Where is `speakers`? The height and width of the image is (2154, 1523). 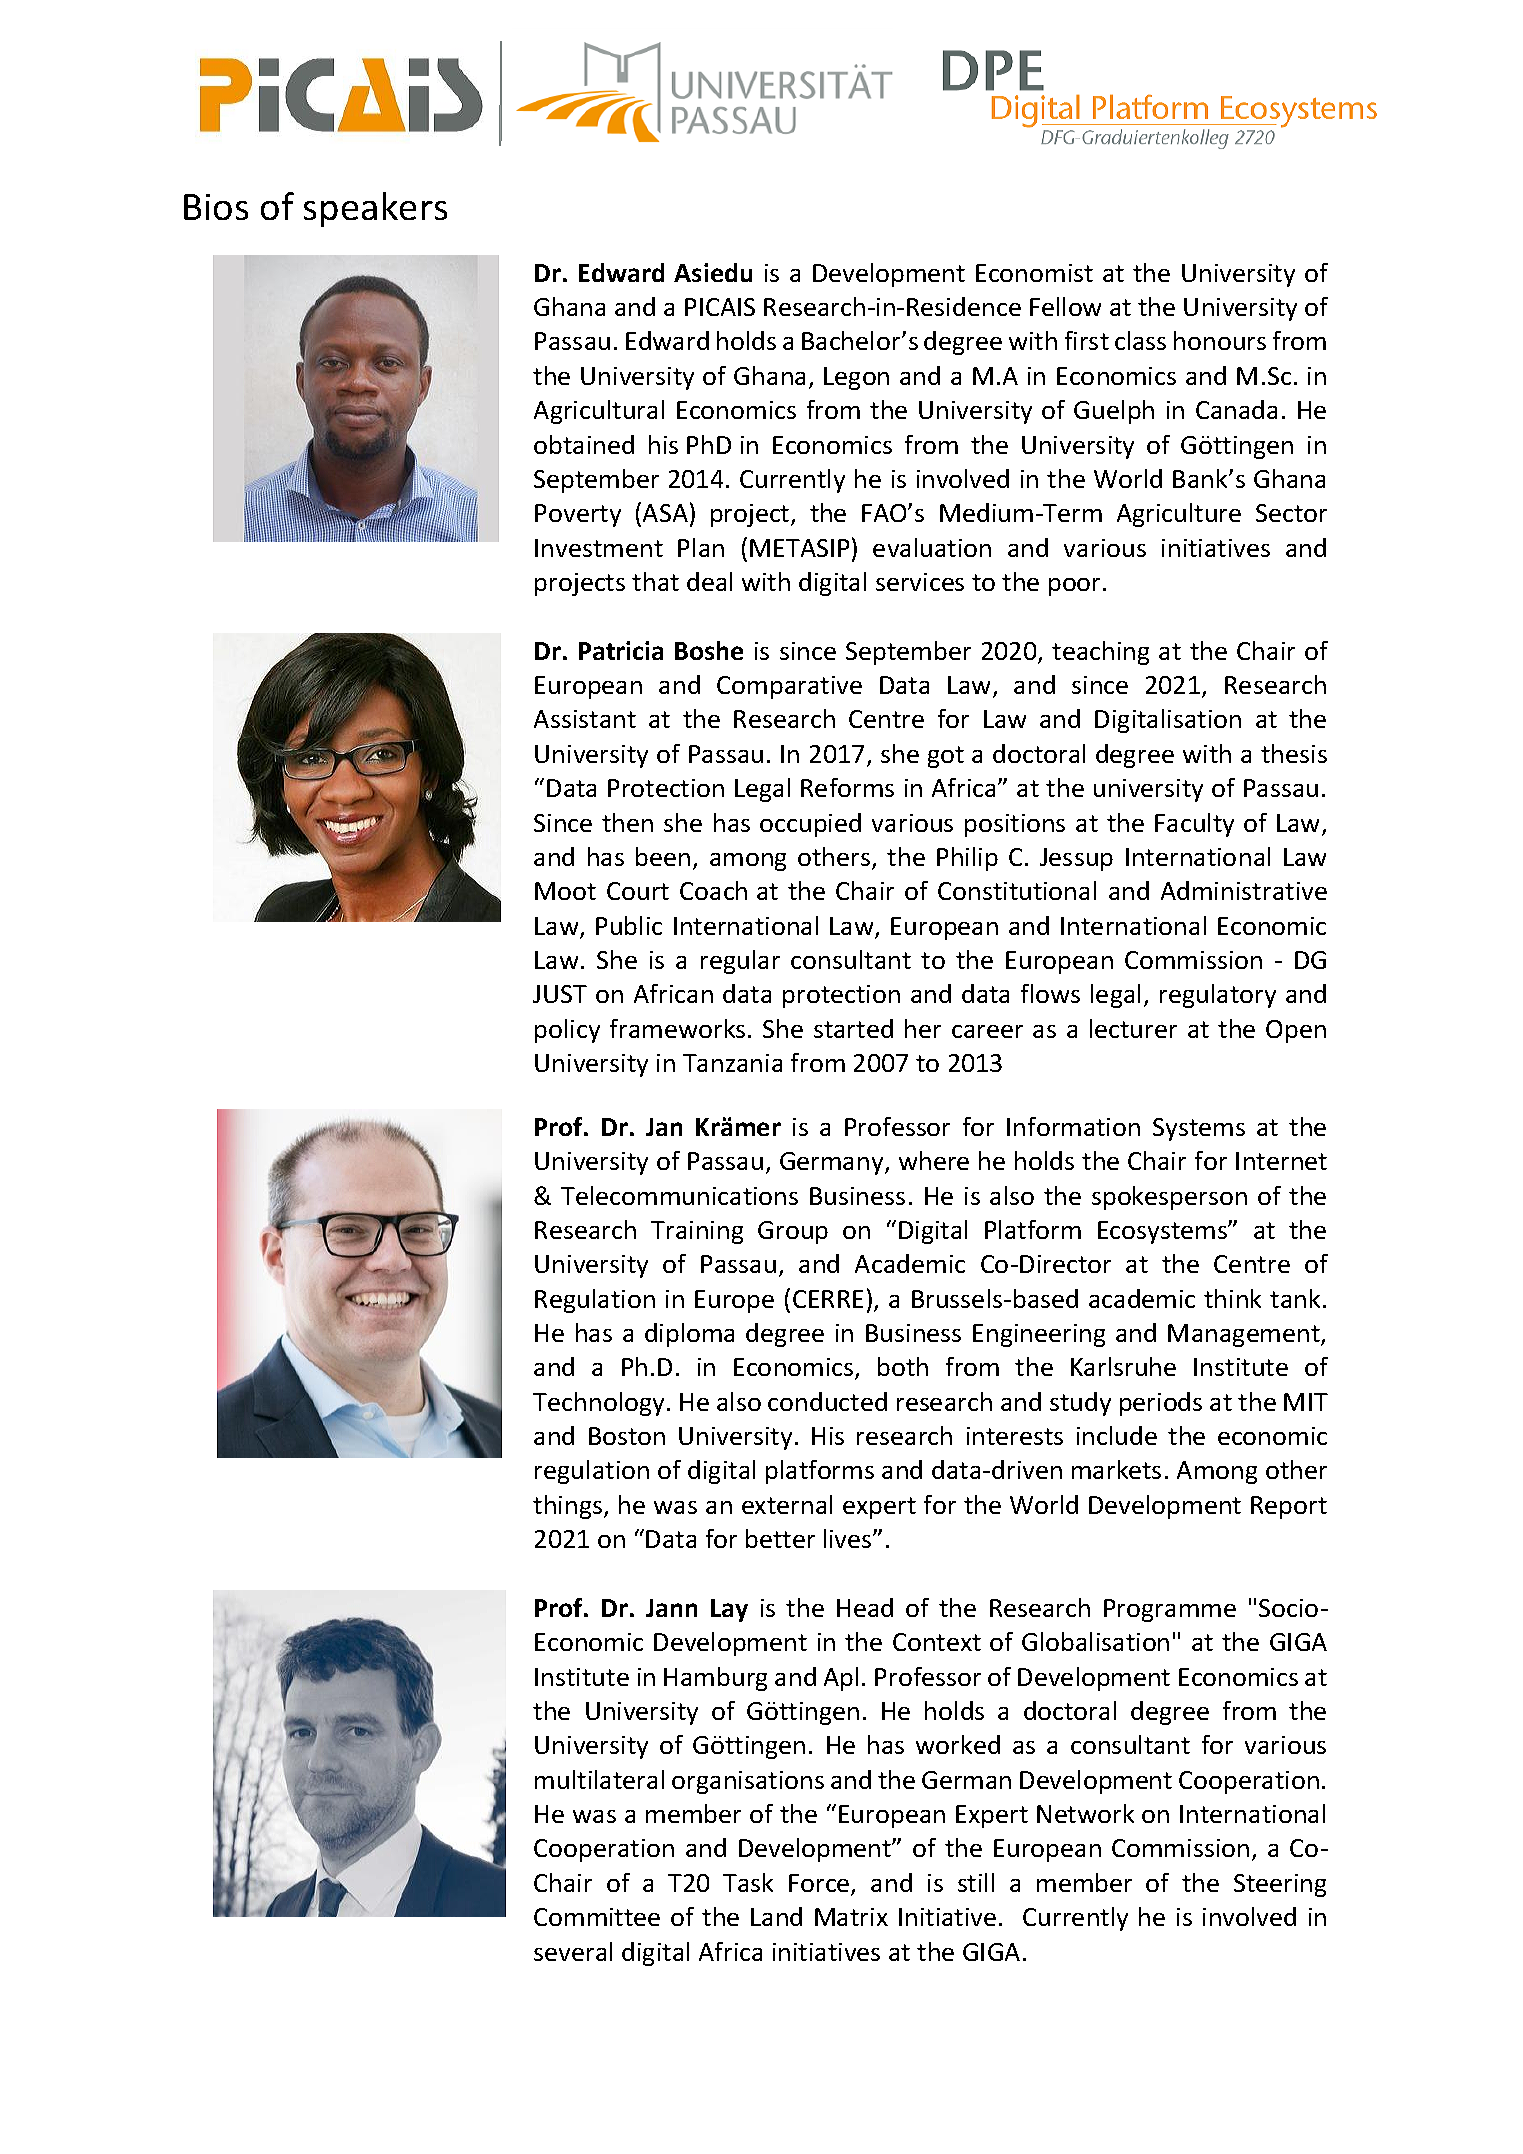 speakers is located at coordinates (375, 209).
